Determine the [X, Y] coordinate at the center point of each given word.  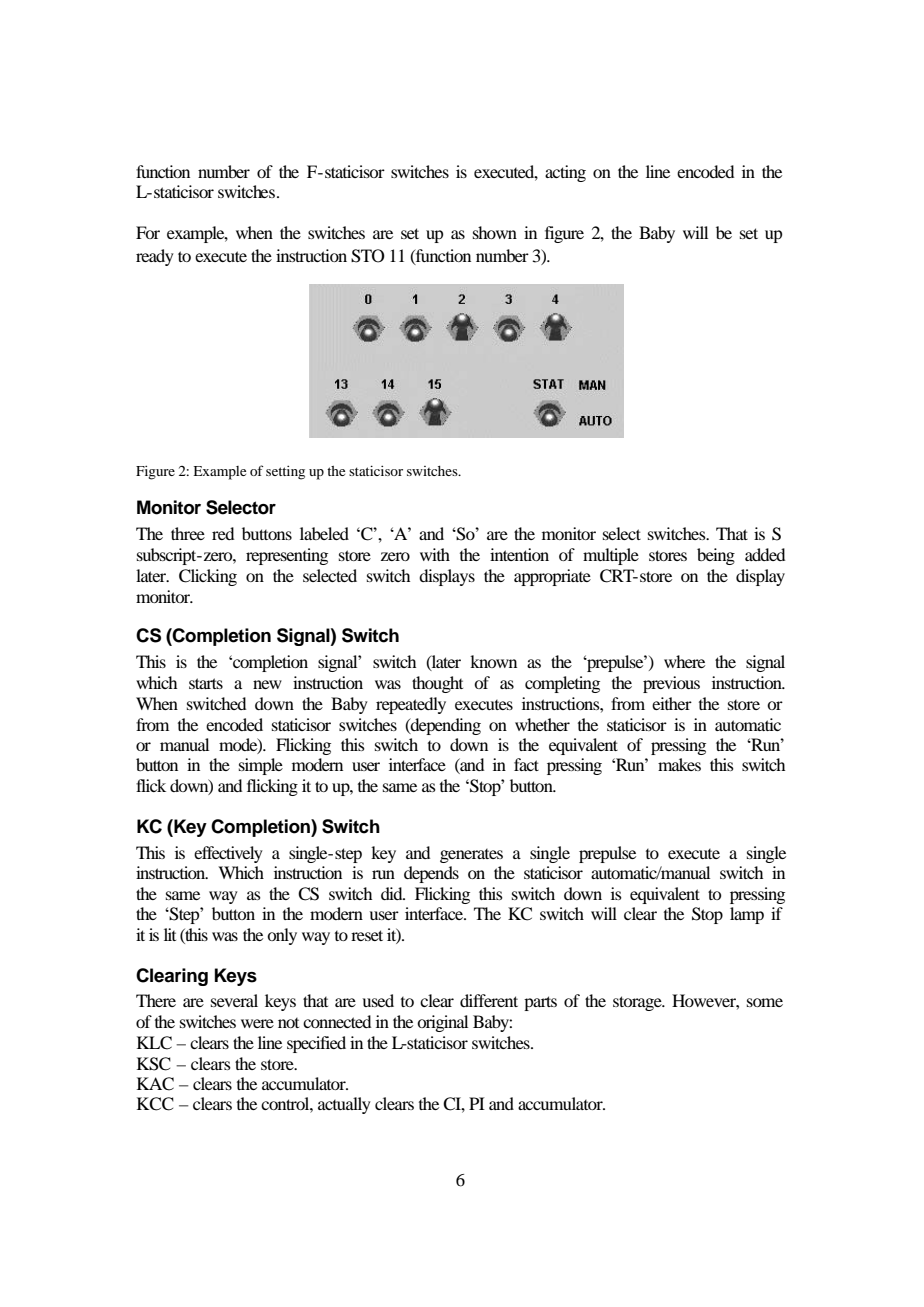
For [148, 232]
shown [495, 232]
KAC [155, 1084]
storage [638, 1003]
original [442, 1023]
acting [565, 173]
